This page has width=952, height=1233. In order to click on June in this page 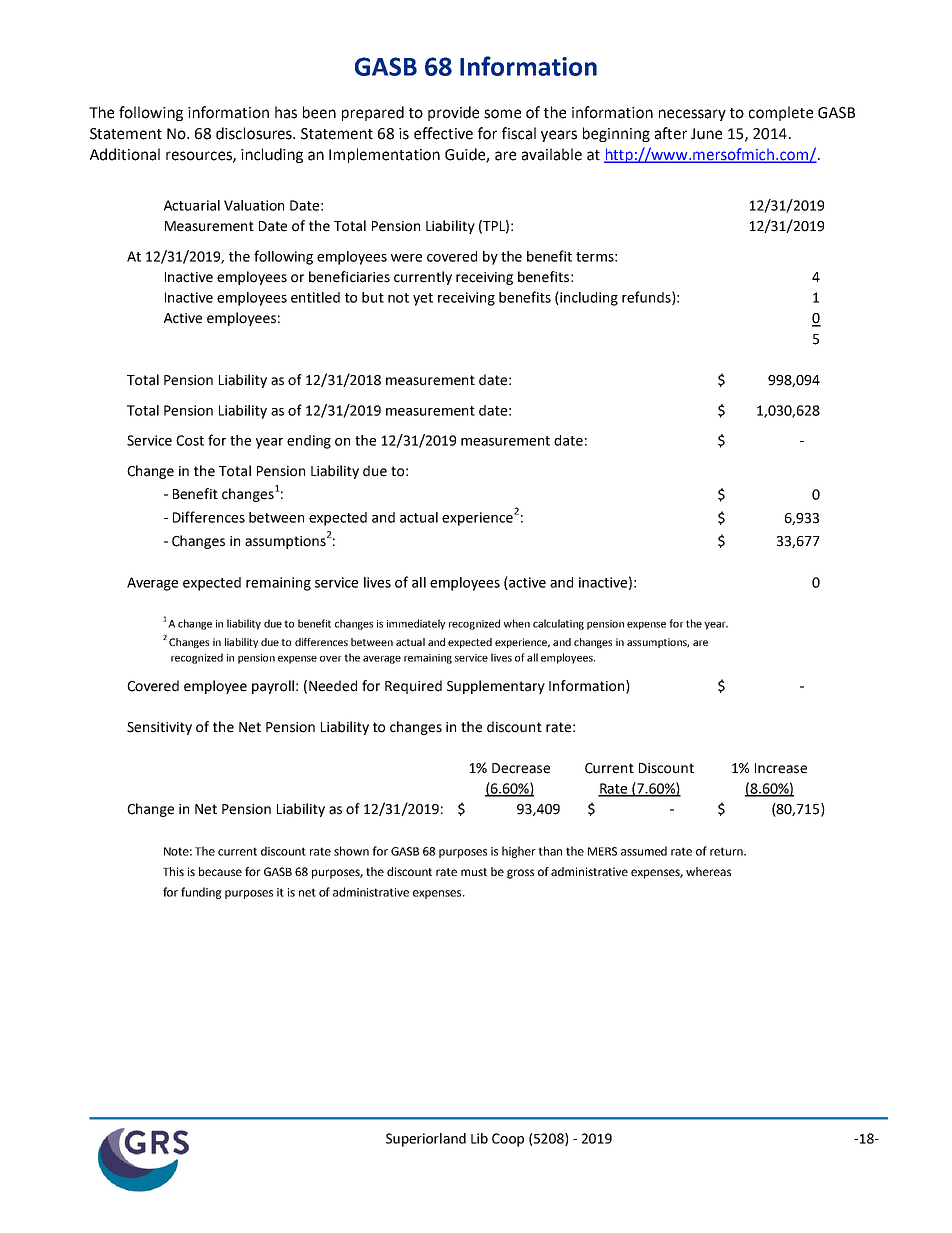, I will do `click(706, 134)`.
